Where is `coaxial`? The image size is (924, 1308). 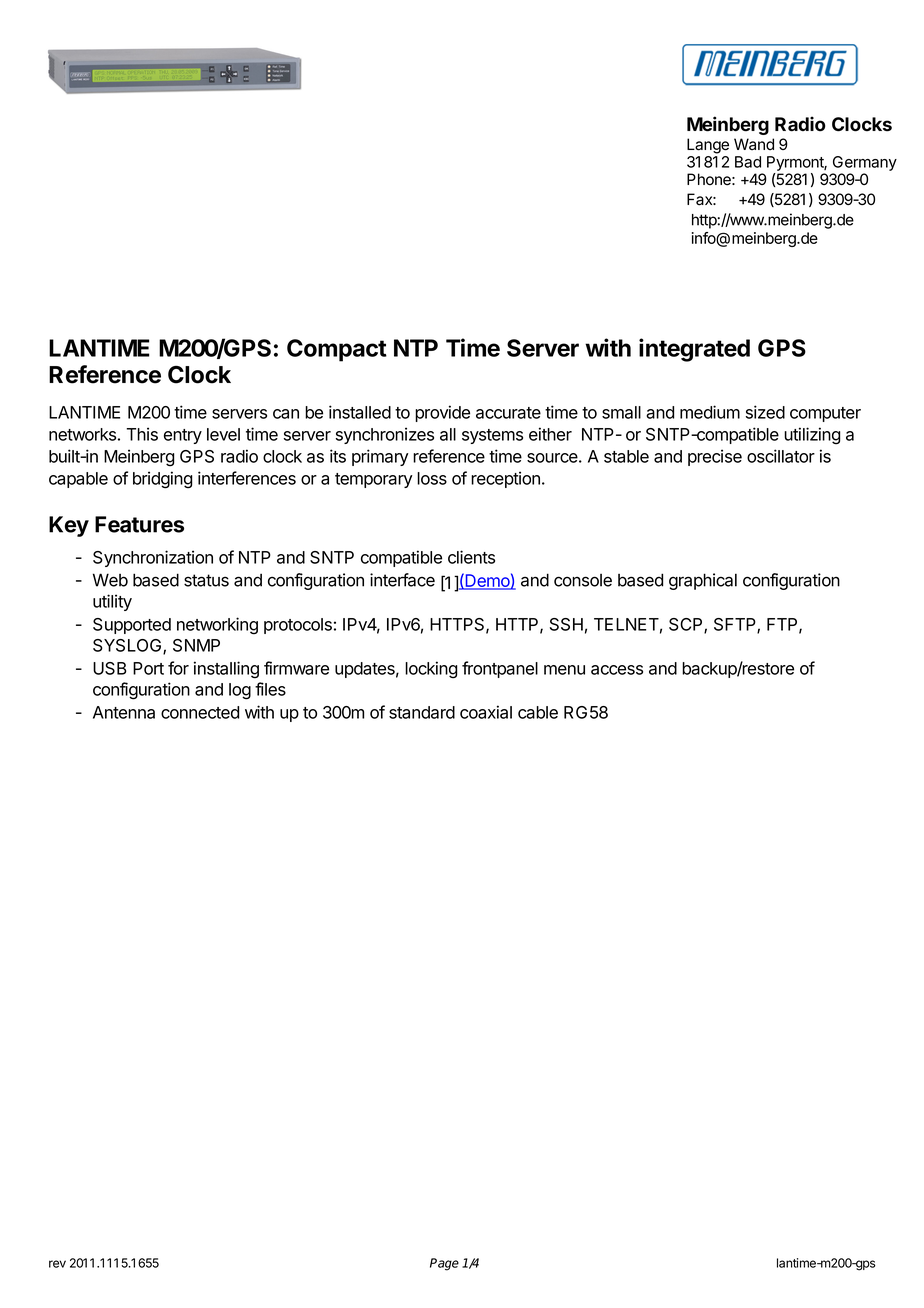 coaxial is located at coordinates (486, 712).
